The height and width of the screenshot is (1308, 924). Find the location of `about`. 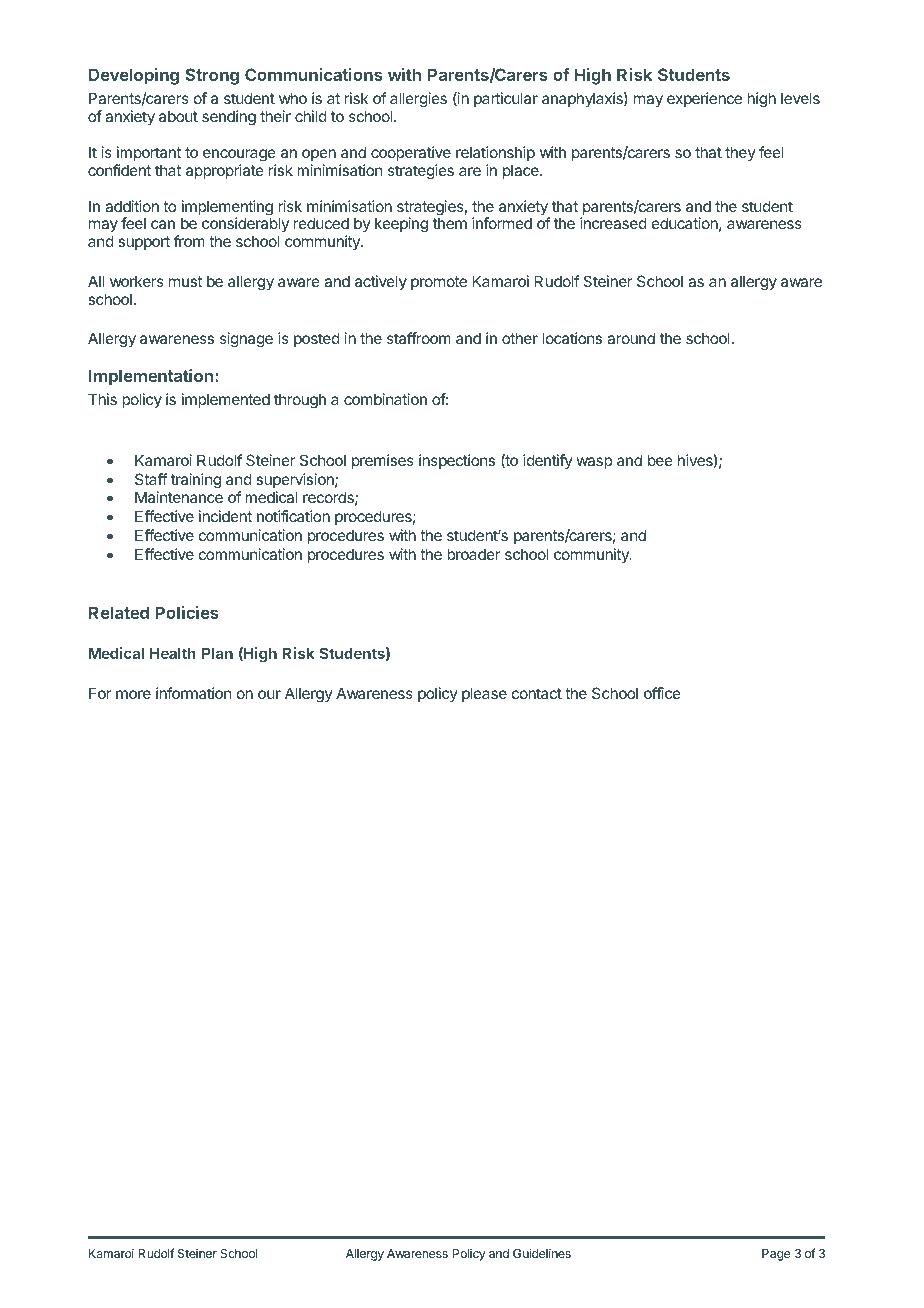

about is located at coordinates (178, 116).
